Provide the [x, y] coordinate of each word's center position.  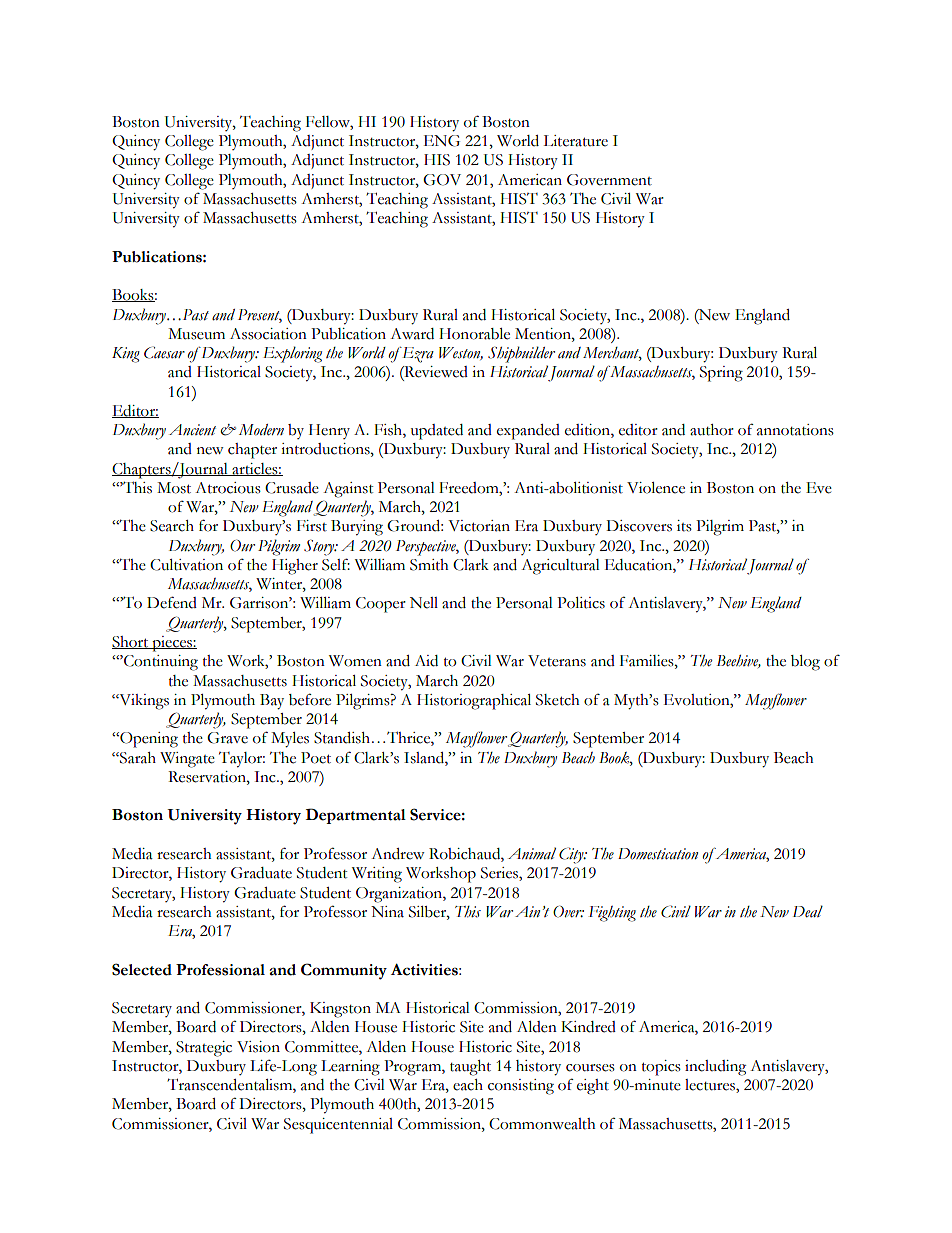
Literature [575, 141]
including [715, 1068]
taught [470, 1068]
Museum [196, 334]
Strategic [204, 1049]
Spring [721, 374]
